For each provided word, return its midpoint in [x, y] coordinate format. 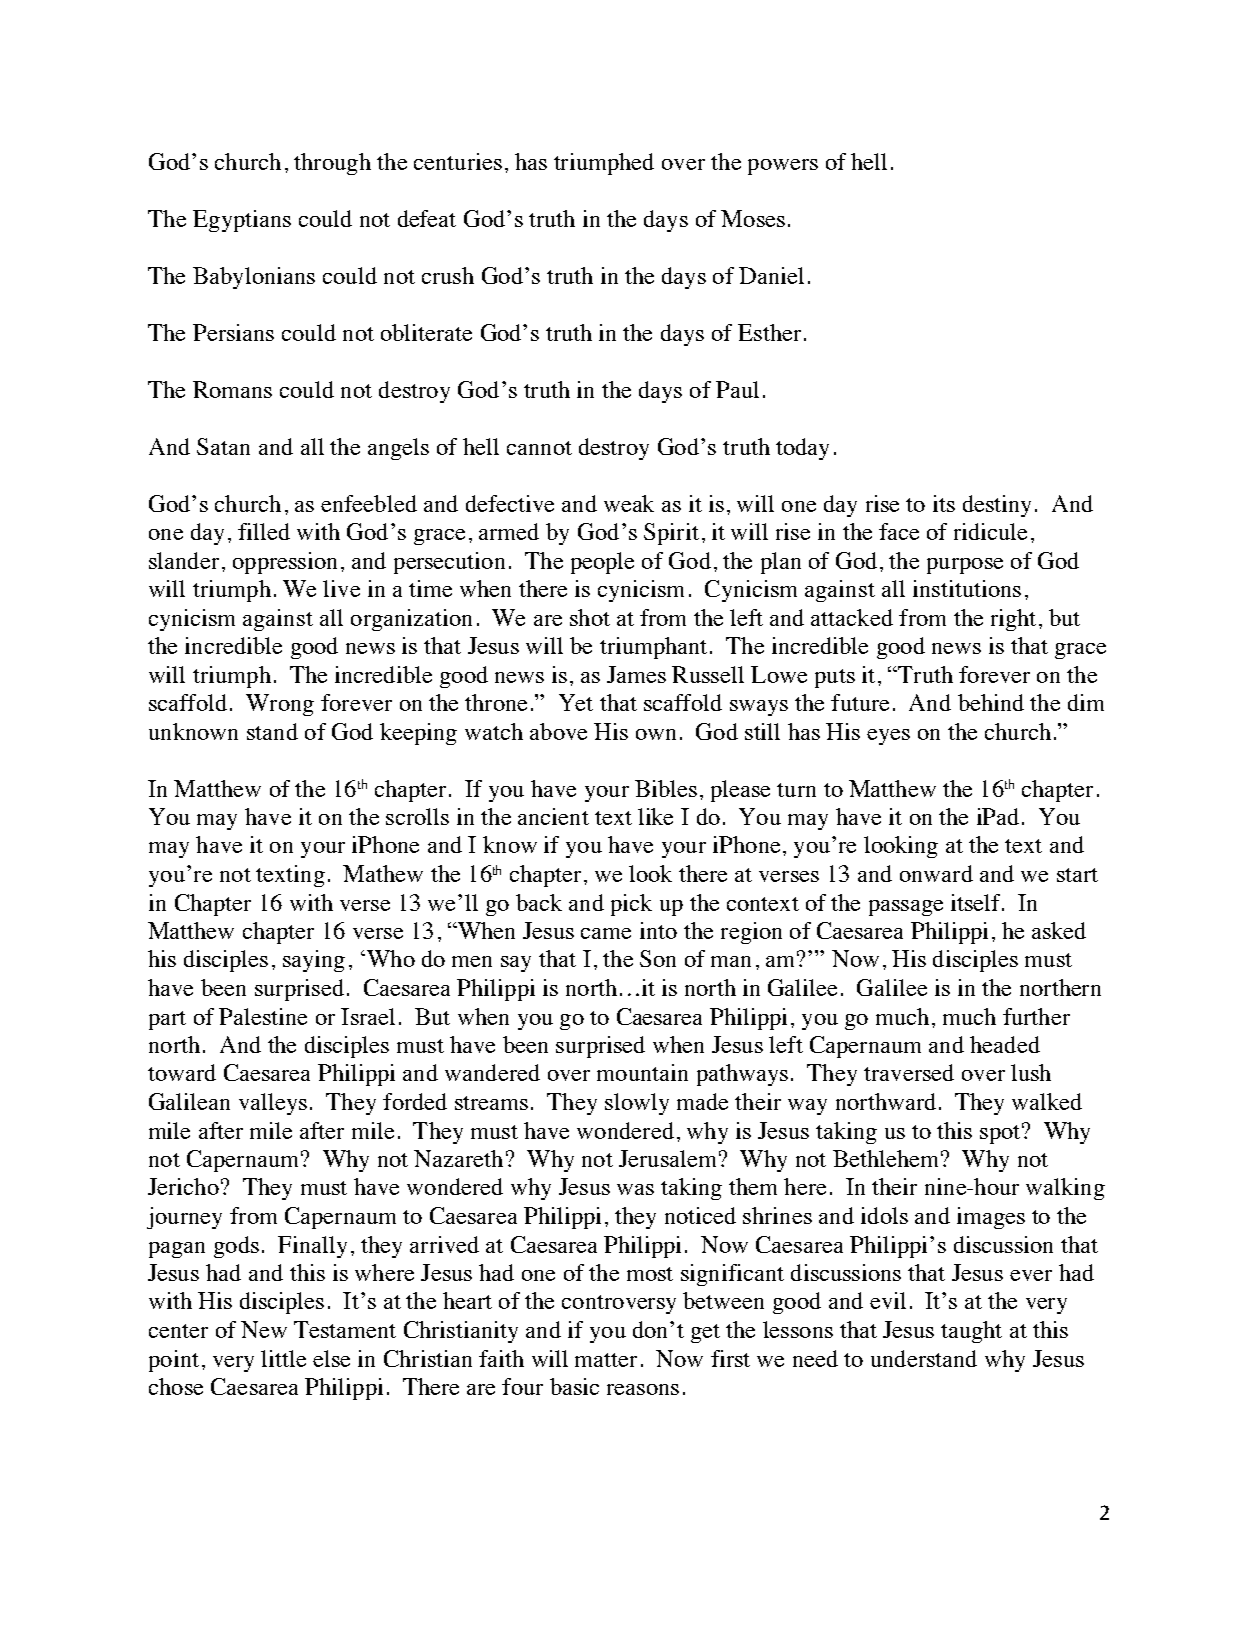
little [283, 1358]
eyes [888, 737]
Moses [753, 218]
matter [606, 1360]
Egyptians [242, 221]
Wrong [280, 705]
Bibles [666, 788]
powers [783, 167]
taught [971, 1332]
